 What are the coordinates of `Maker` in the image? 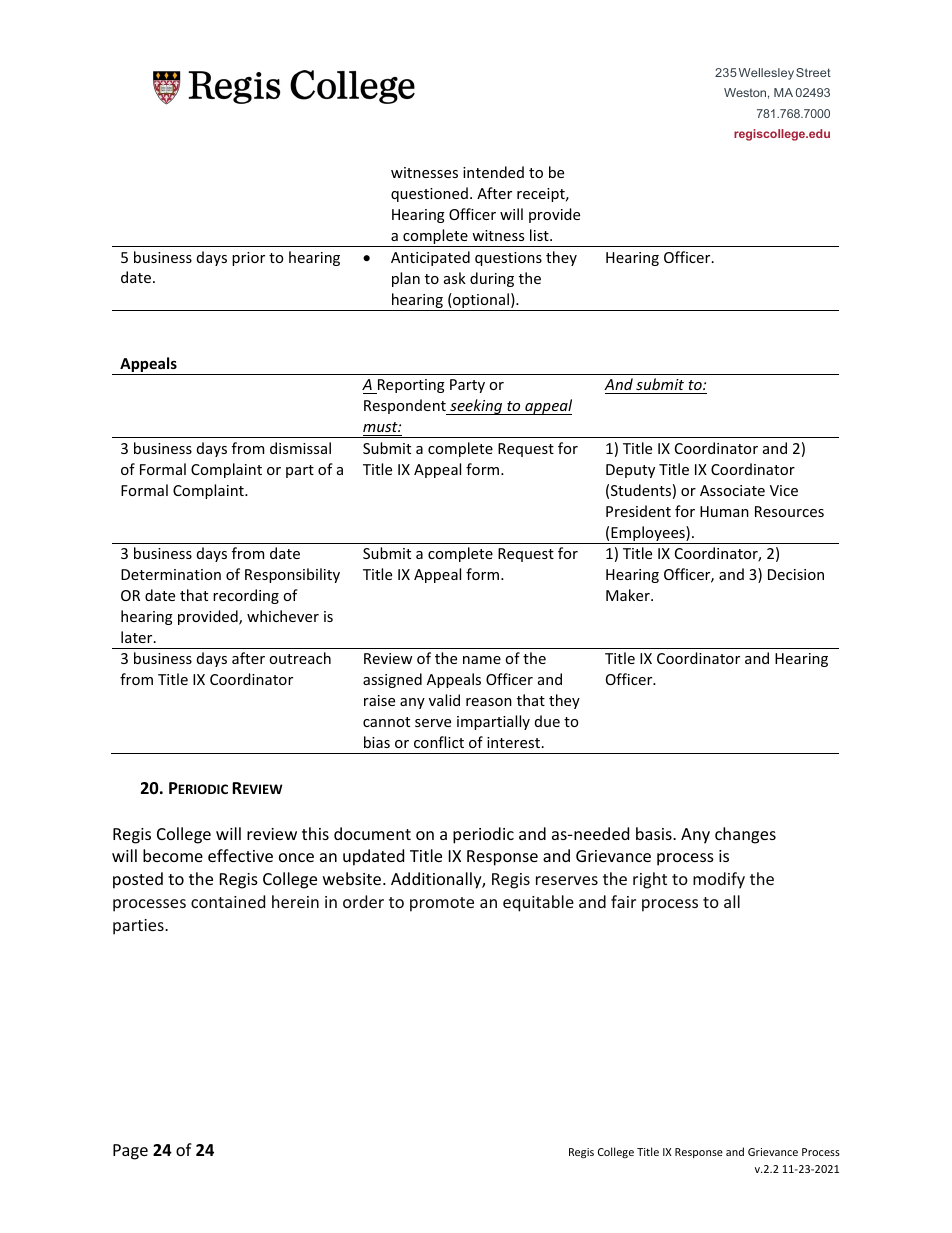 It's located at (629, 595).
